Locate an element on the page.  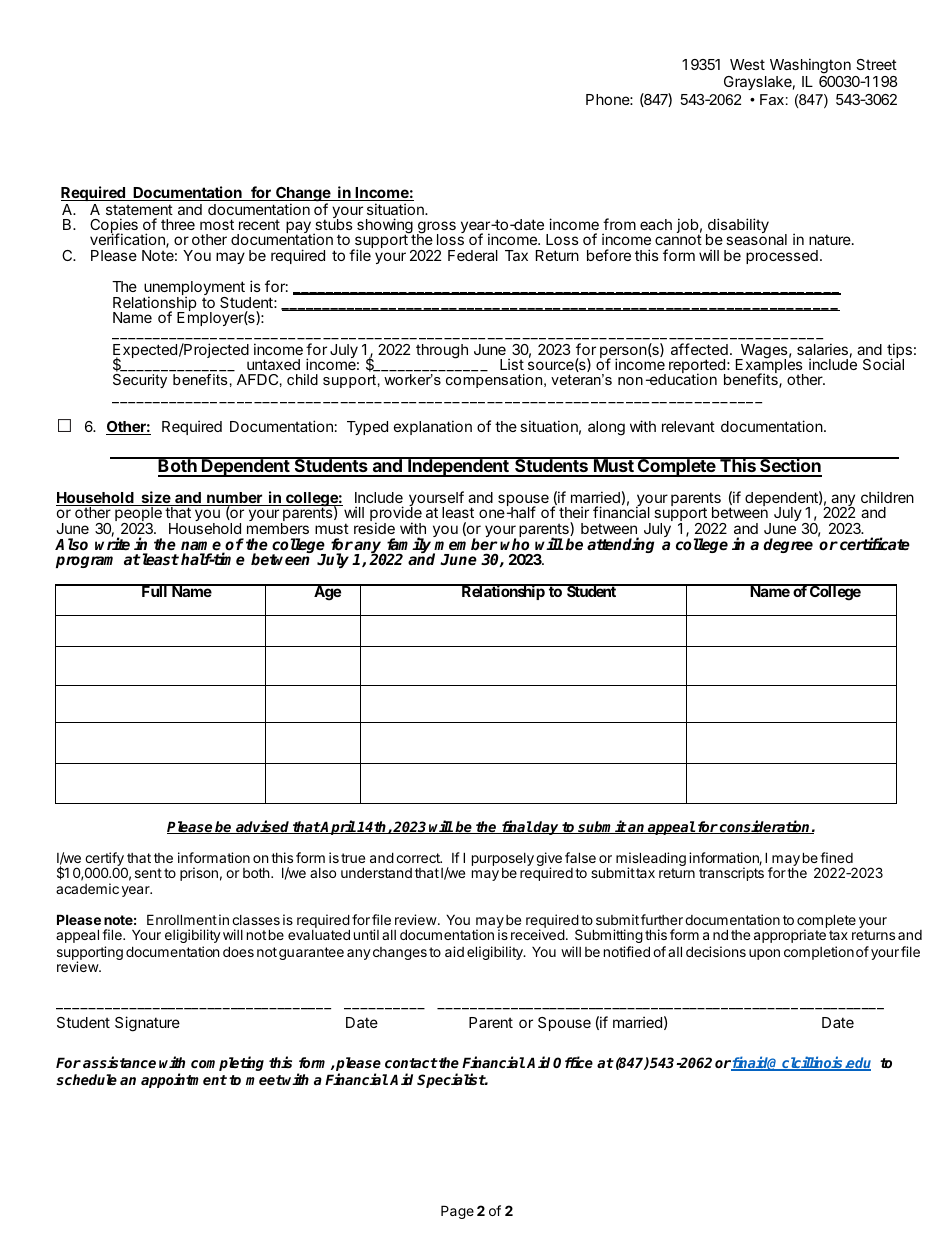
three is located at coordinates (178, 224).
